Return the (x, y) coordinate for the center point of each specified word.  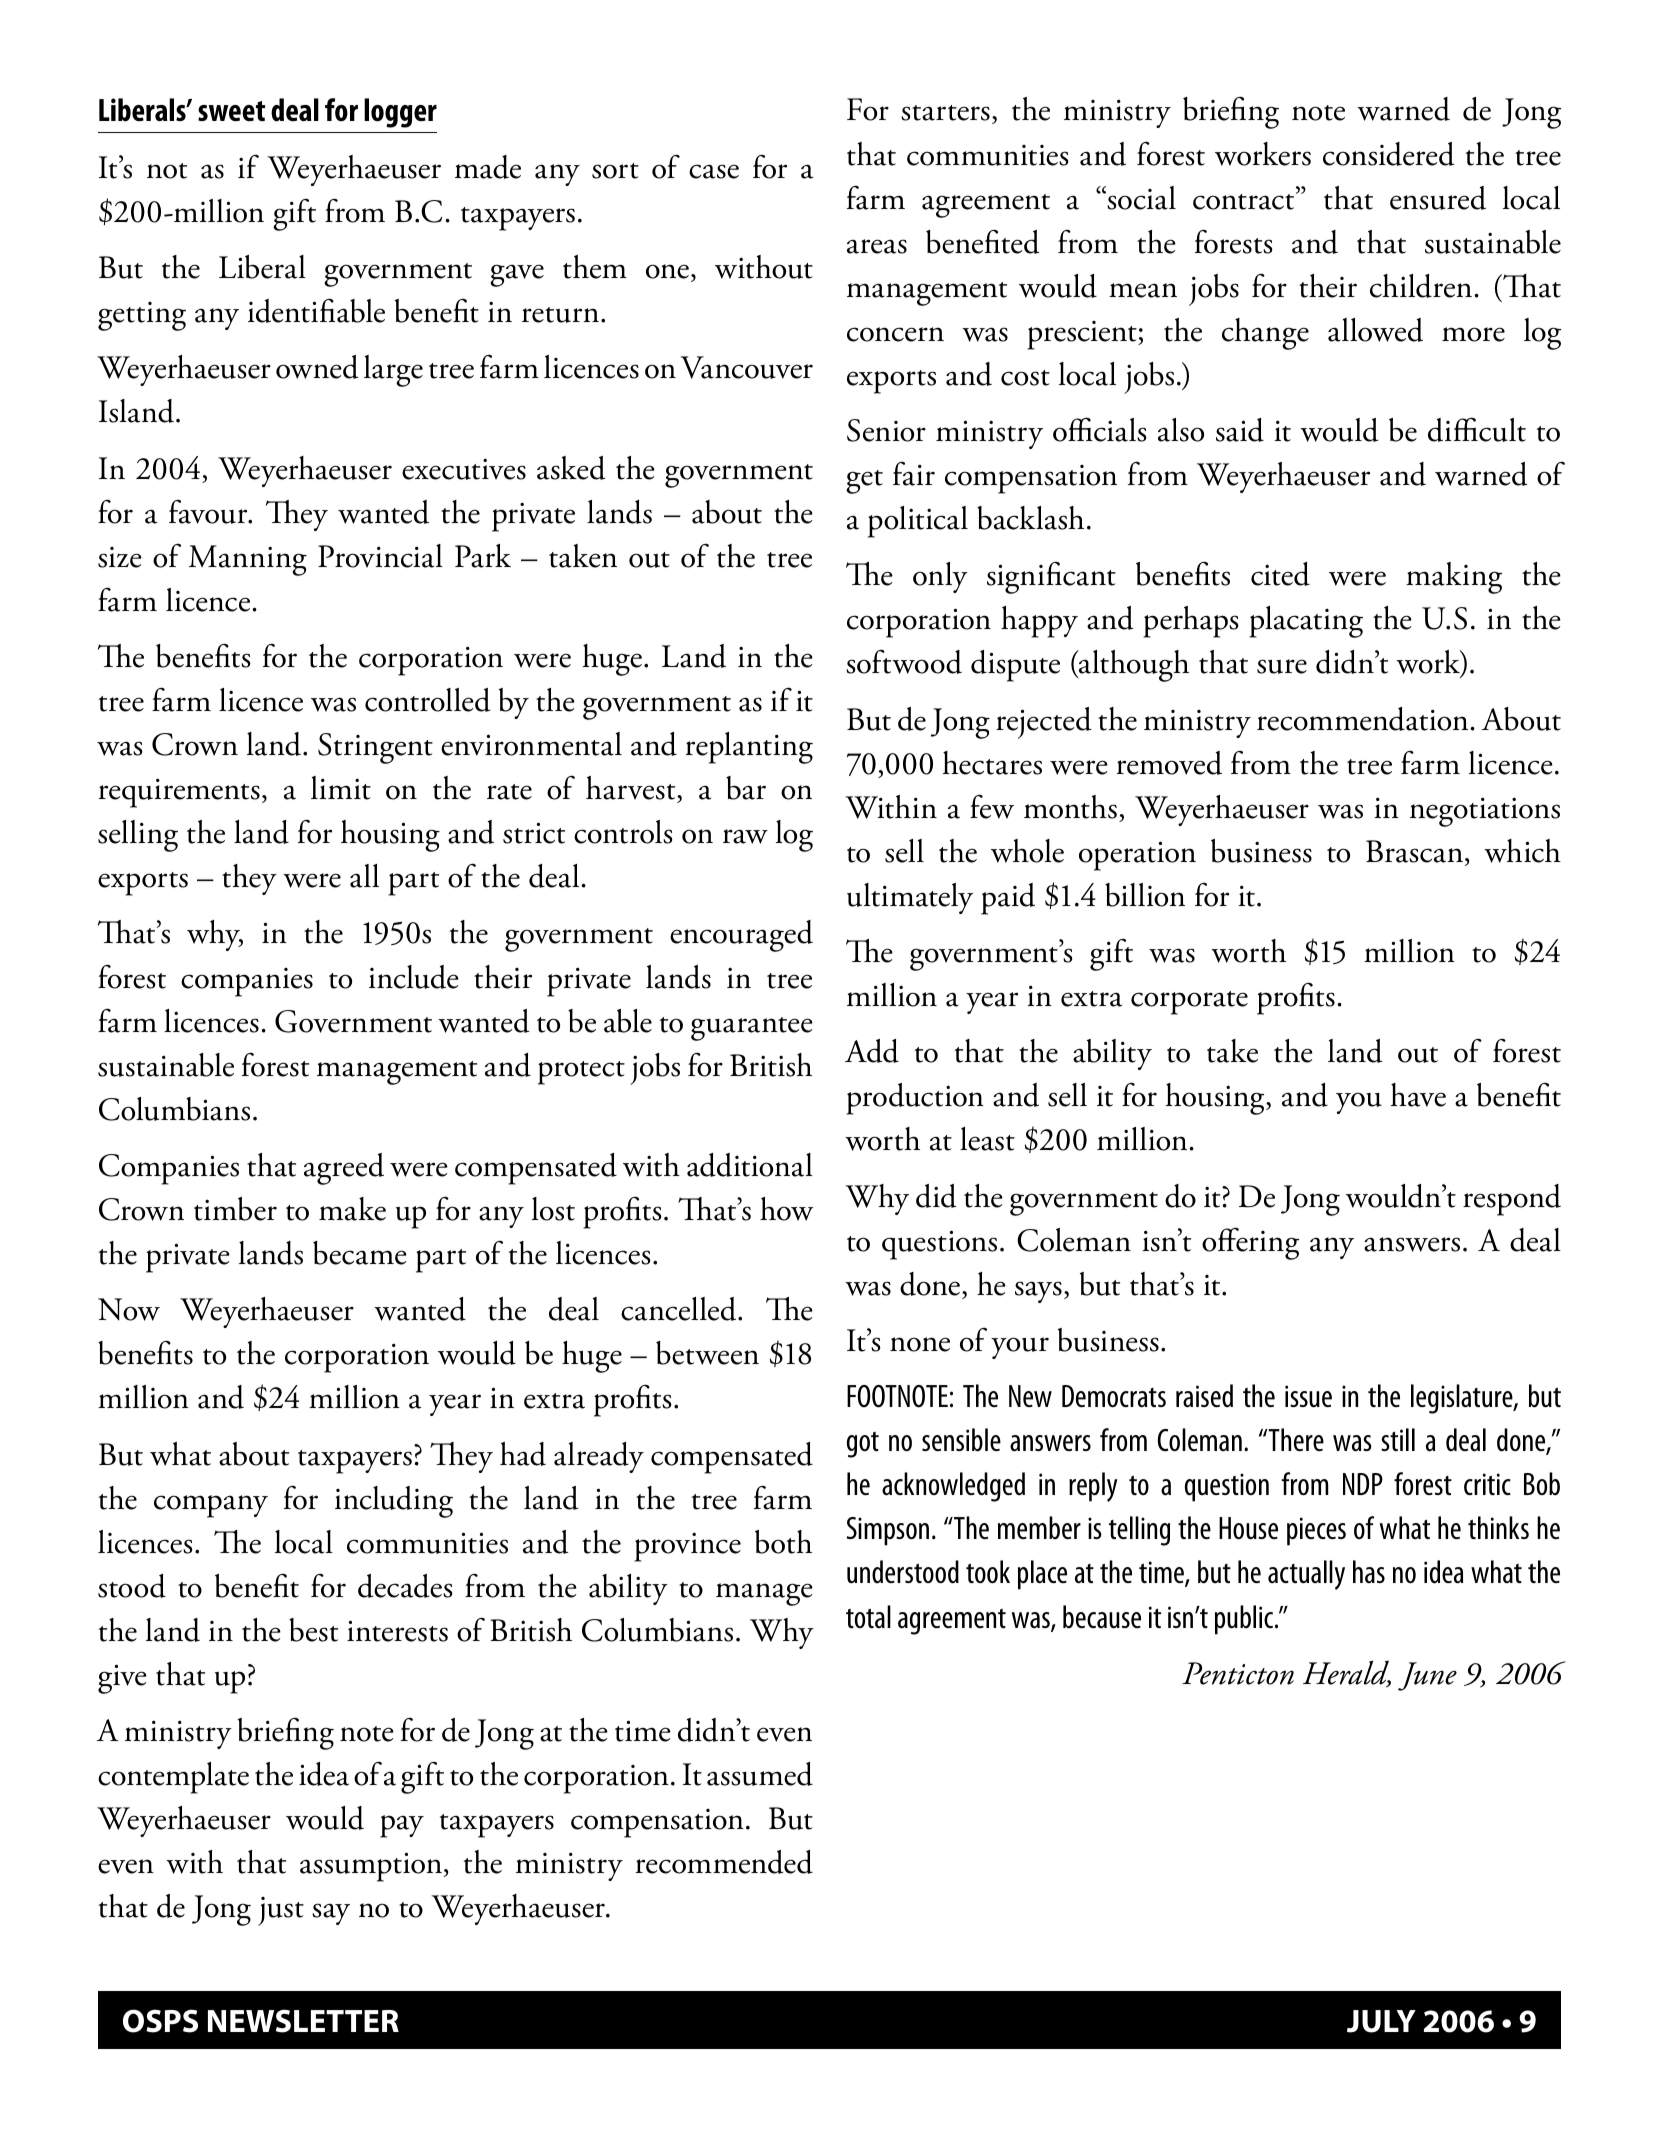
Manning (248, 560)
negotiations (1485, 812)
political (918, 522)
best (313, 1630)
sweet (231, 111)
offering (1250, 1243)
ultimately (910, 898)
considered (1388, 154)
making (1454, 578)
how (786, 1209)
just (281, 1911)
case (714, 171)
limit (341, 788)
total (868, 1616)
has (1369, 1571)
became (360, 1253)
